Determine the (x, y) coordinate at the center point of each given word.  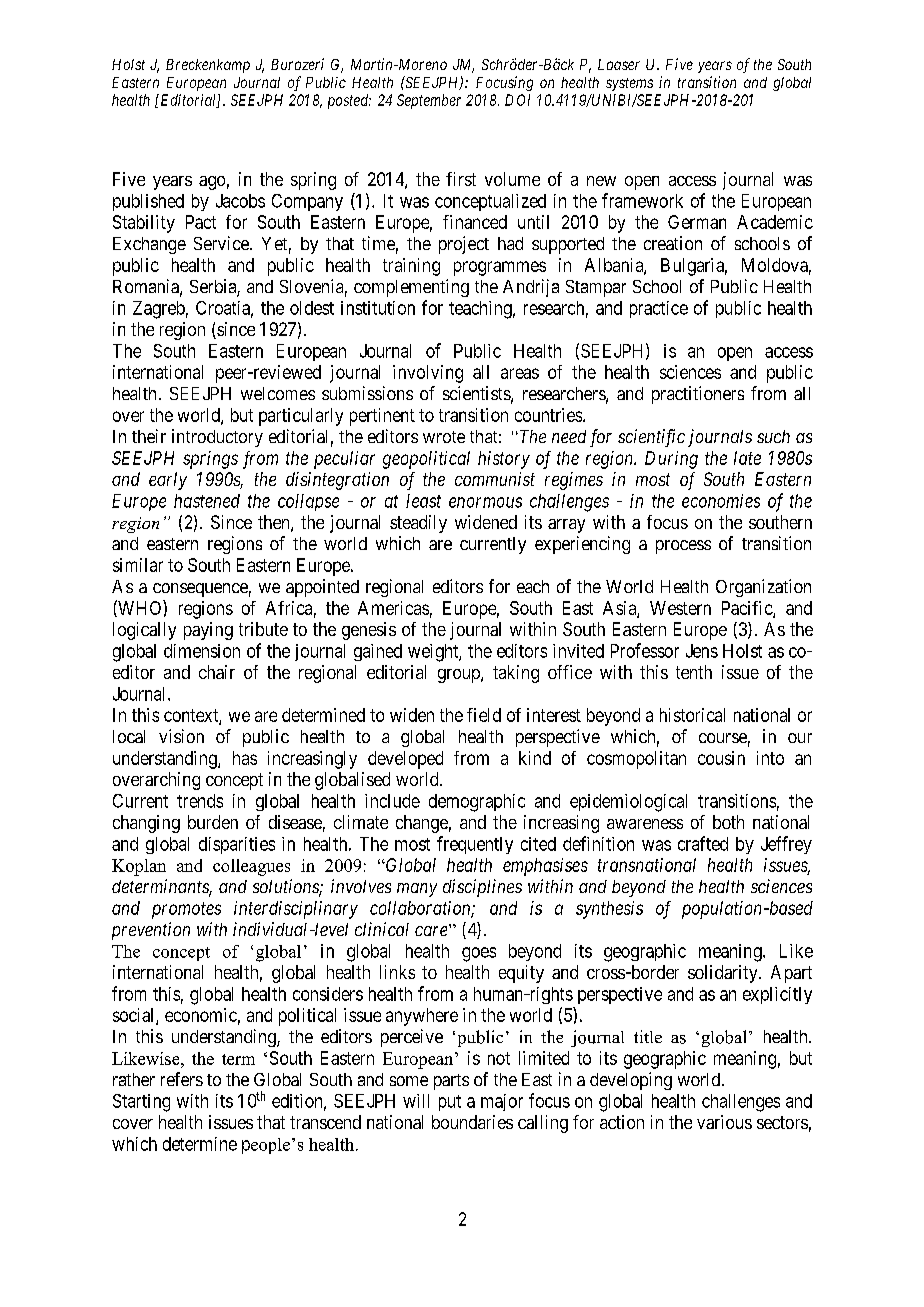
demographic (477, 803)
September (429, 101)
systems (629, 84)
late (747, 458)
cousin (721, 758)
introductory (217, 438)
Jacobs (240, 201)
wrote (444, 437)
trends (200, 801)
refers (182, 1079)
